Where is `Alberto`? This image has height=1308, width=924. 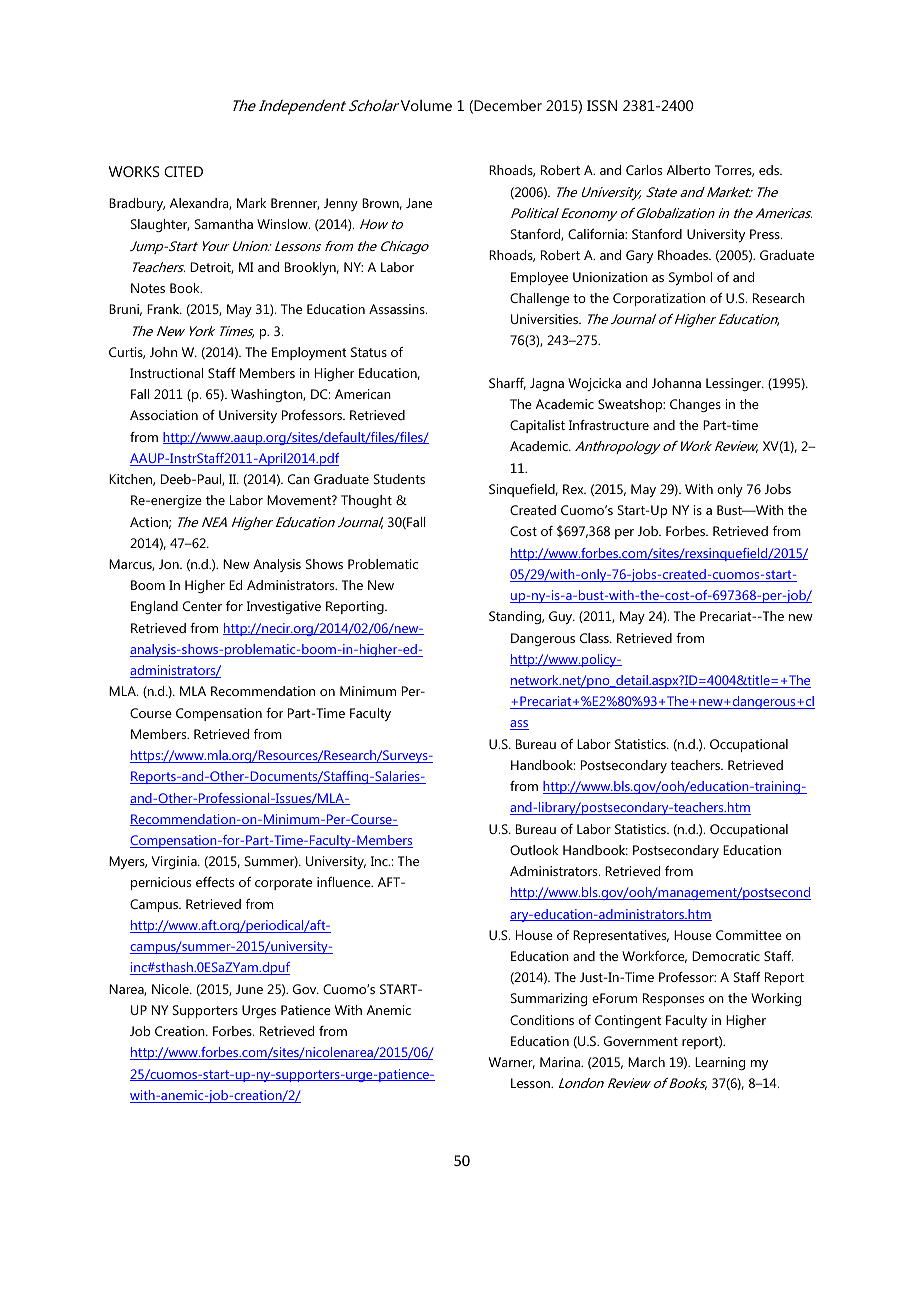
Alberto is located at coordinates (689, 170).
